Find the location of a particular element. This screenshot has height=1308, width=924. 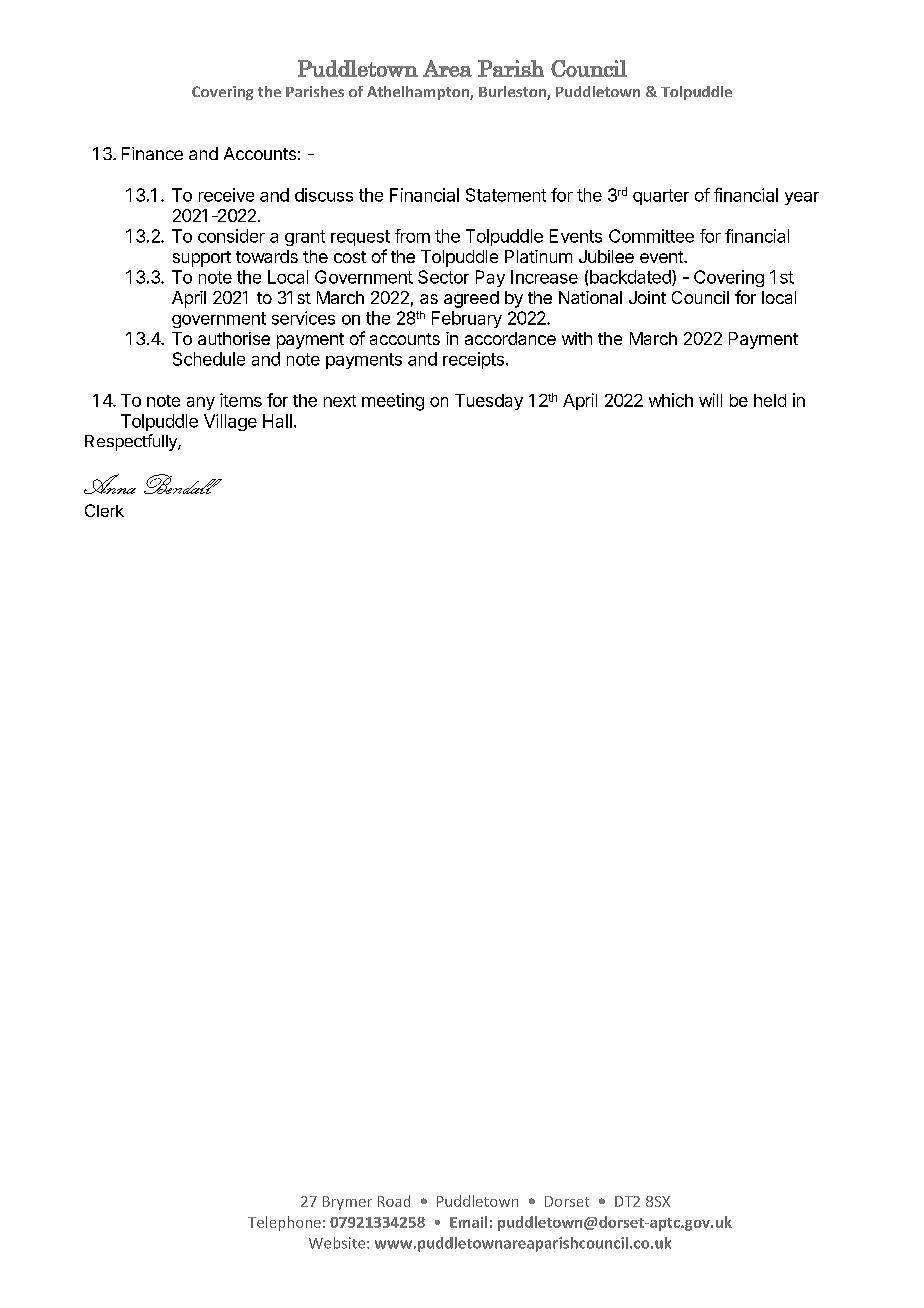

Respectfully is located at coordinates (132, 442).
